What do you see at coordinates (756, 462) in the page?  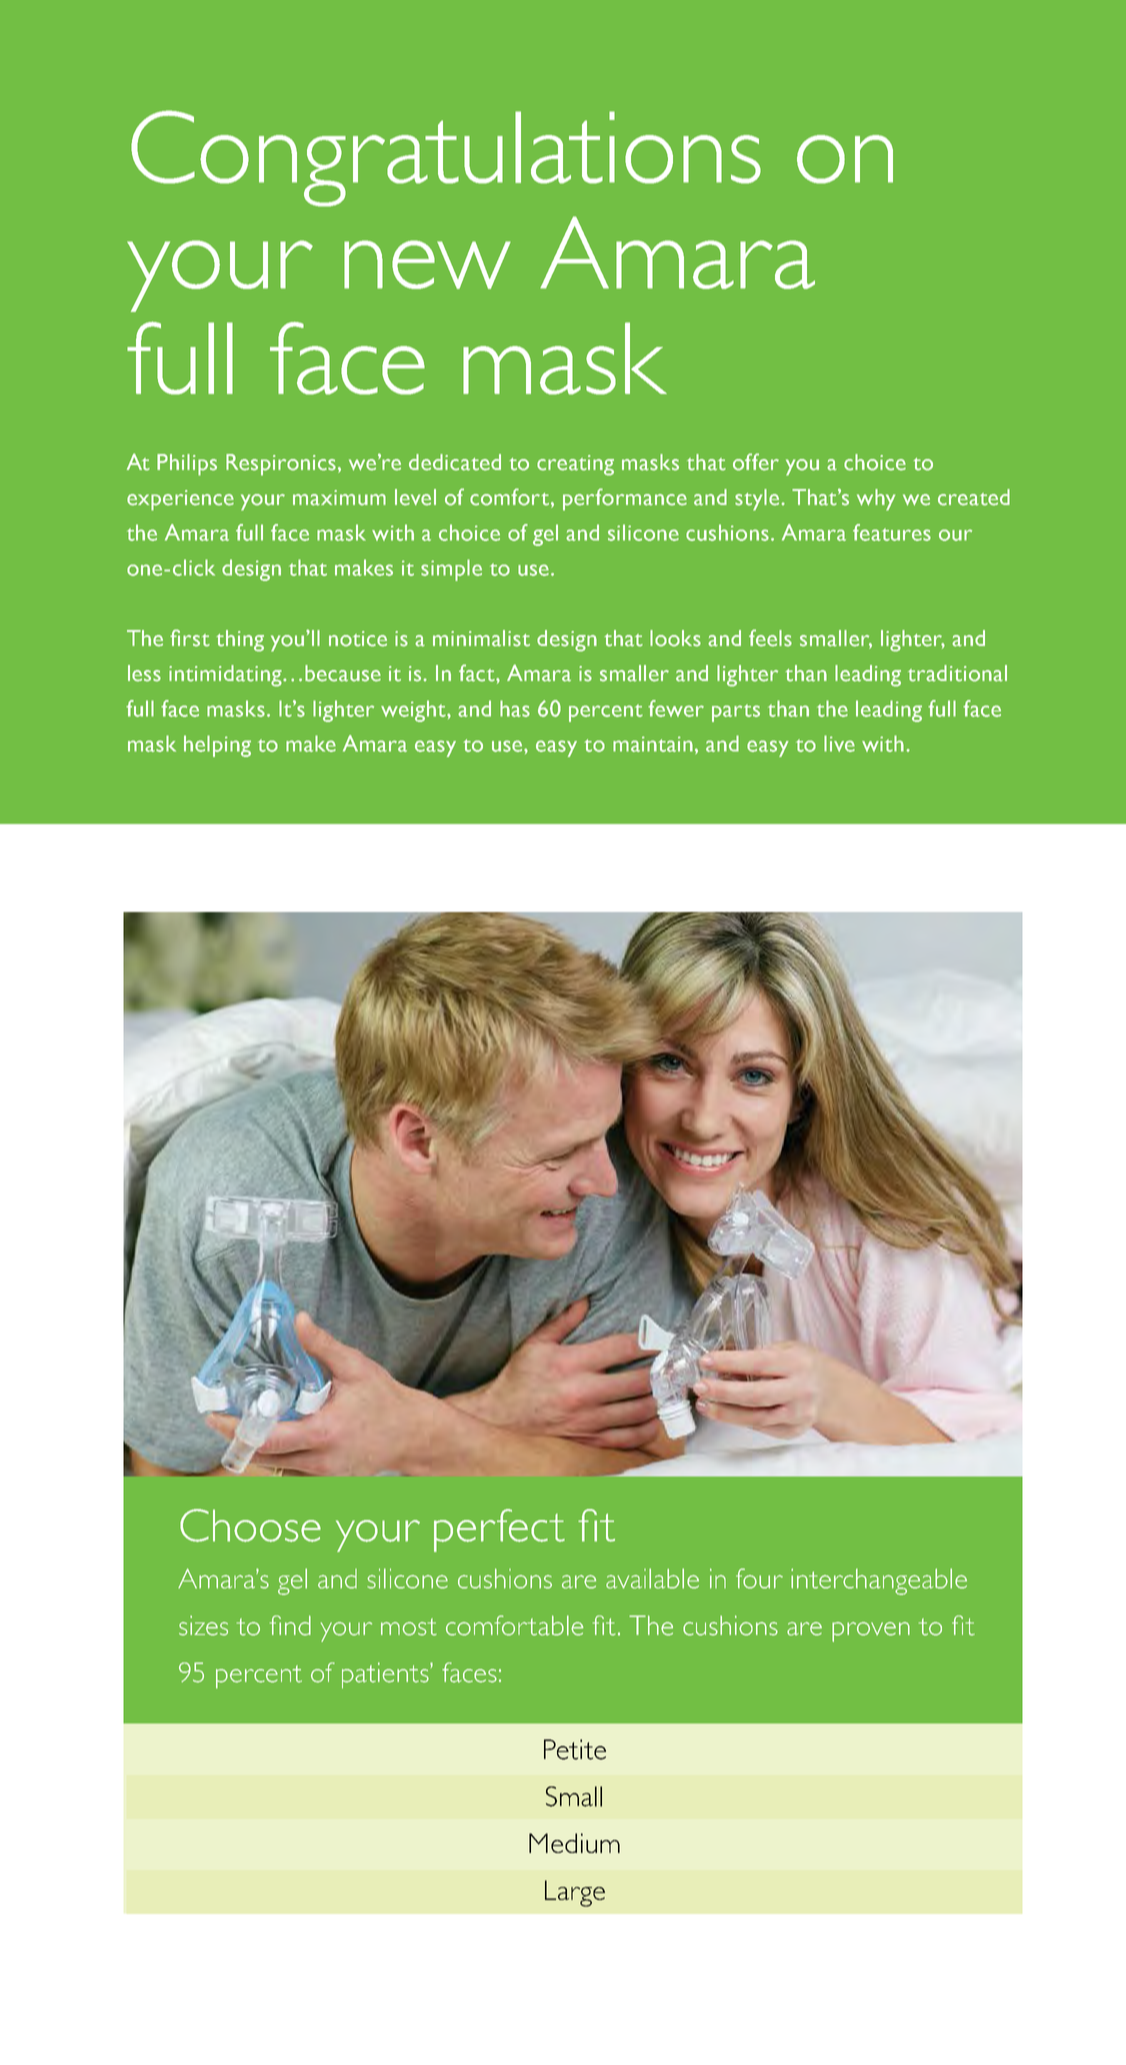 I see `offer` at bounding box center [756, 462].
